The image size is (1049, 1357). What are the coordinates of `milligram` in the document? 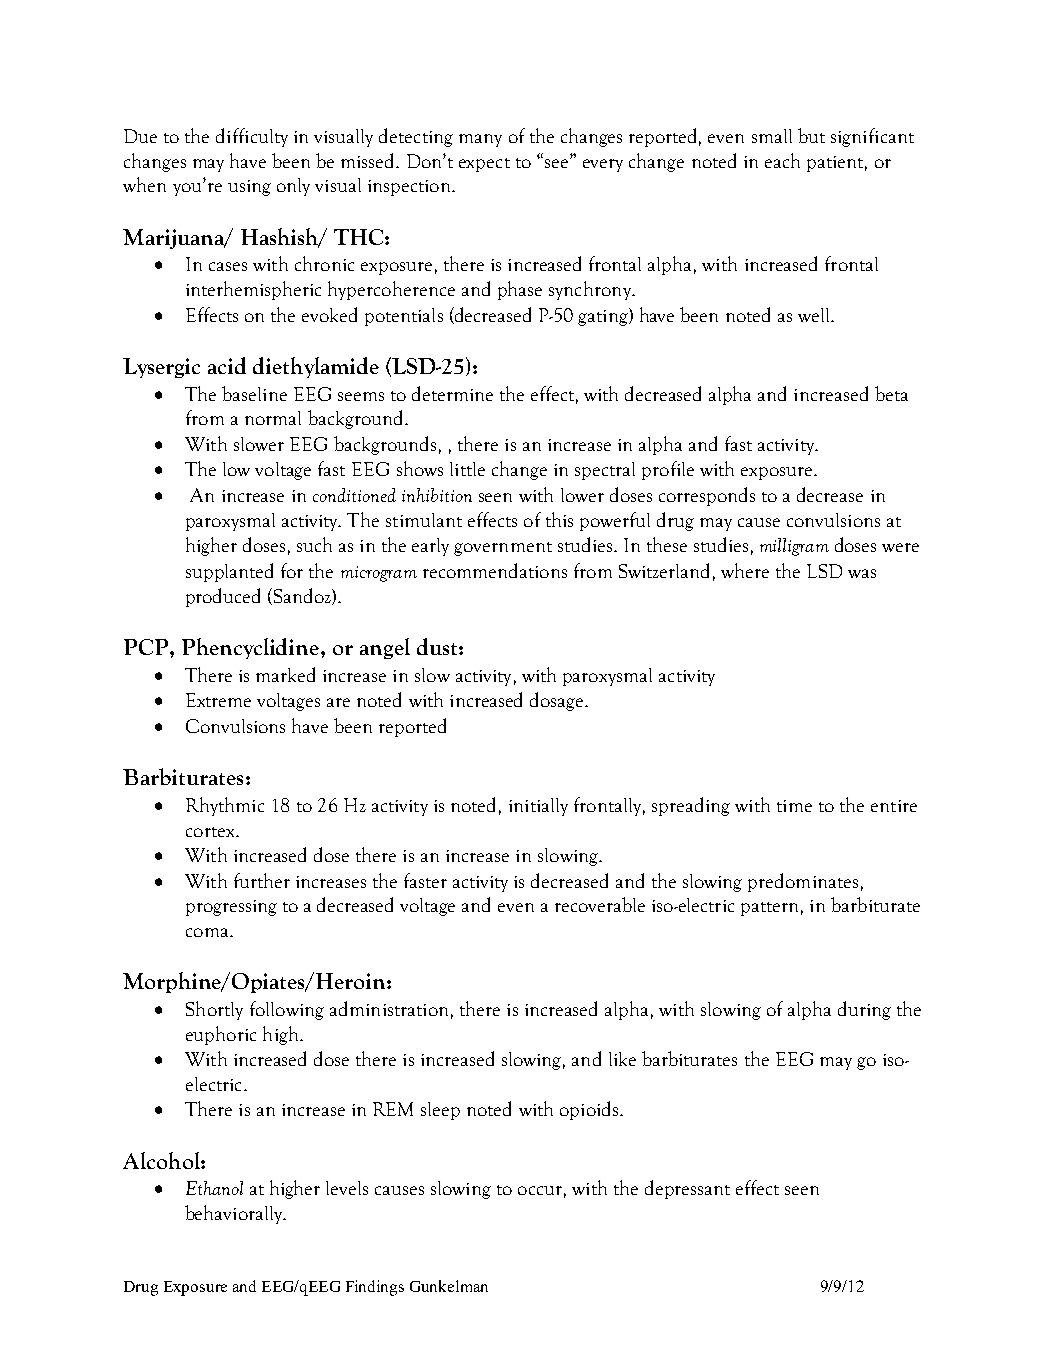 It's located at (794, 547).
